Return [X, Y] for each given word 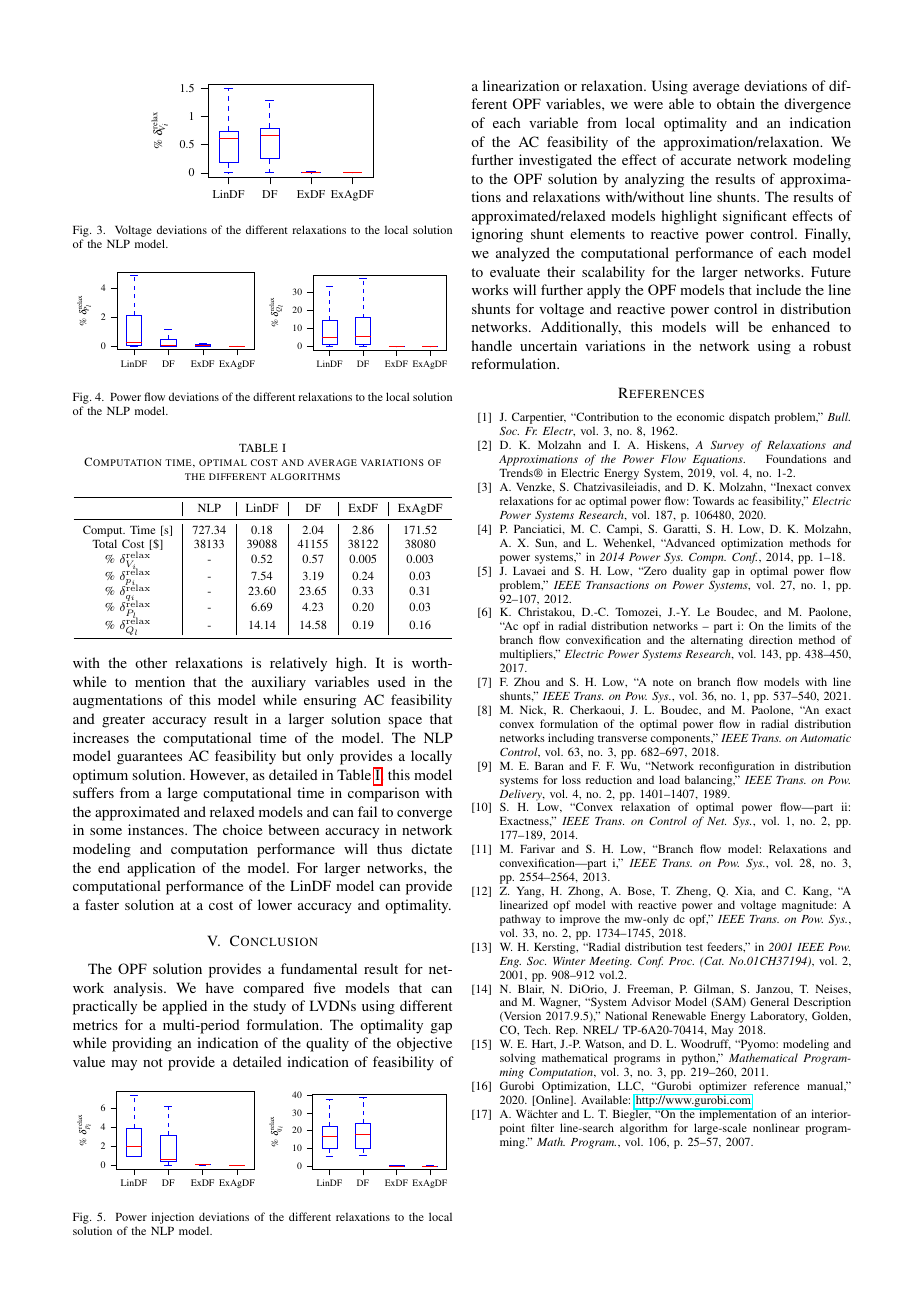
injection [172, 1218]
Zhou [527, 682]
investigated [555, 161]
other [151, 662]
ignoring [497, 235]
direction [771, 639]
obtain [736, 103]
